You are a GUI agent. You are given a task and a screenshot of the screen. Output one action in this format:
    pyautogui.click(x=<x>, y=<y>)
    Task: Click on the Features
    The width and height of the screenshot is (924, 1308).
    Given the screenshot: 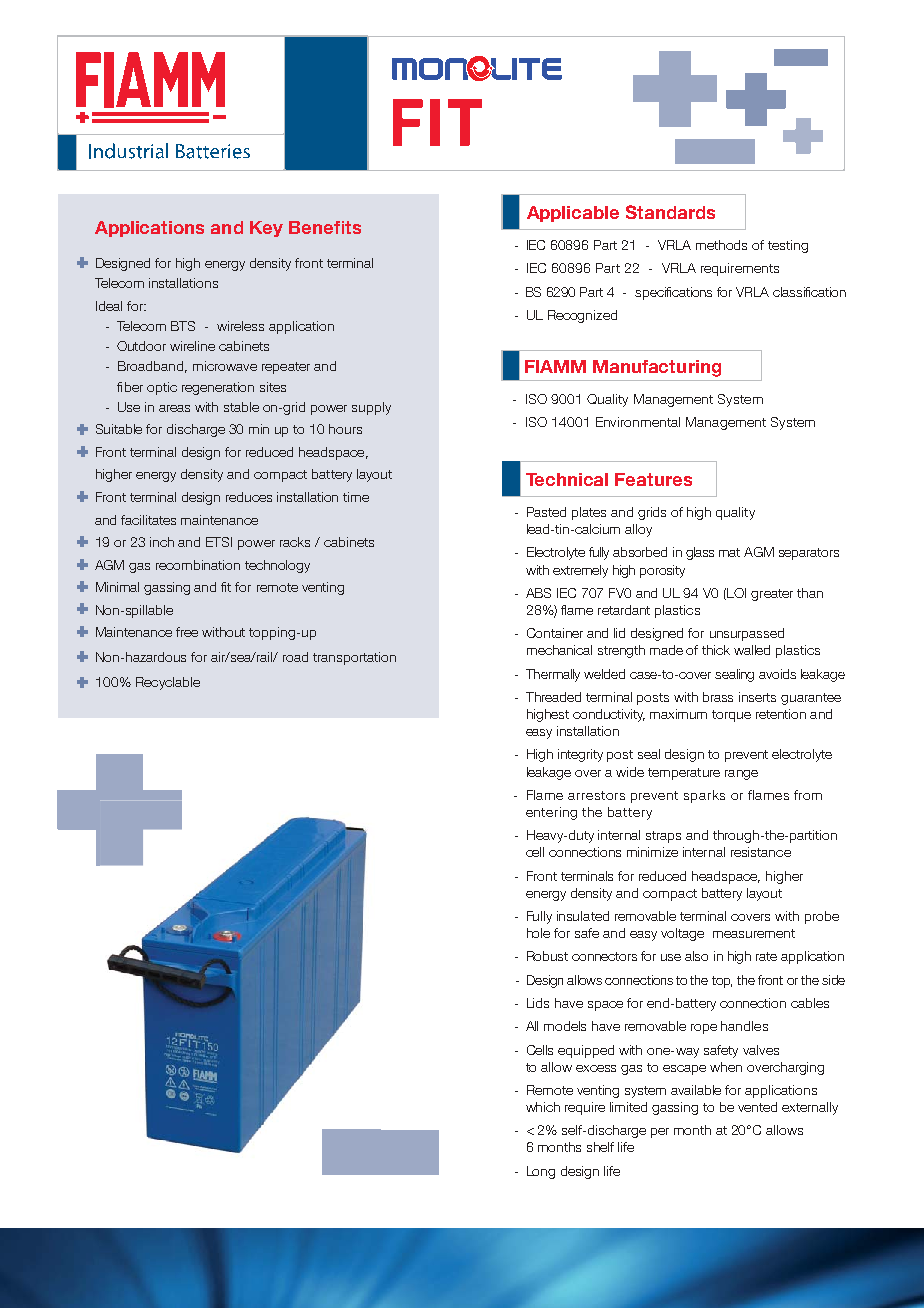 What is the action you would take?
    pyautogui.click(x=653, y=479)
